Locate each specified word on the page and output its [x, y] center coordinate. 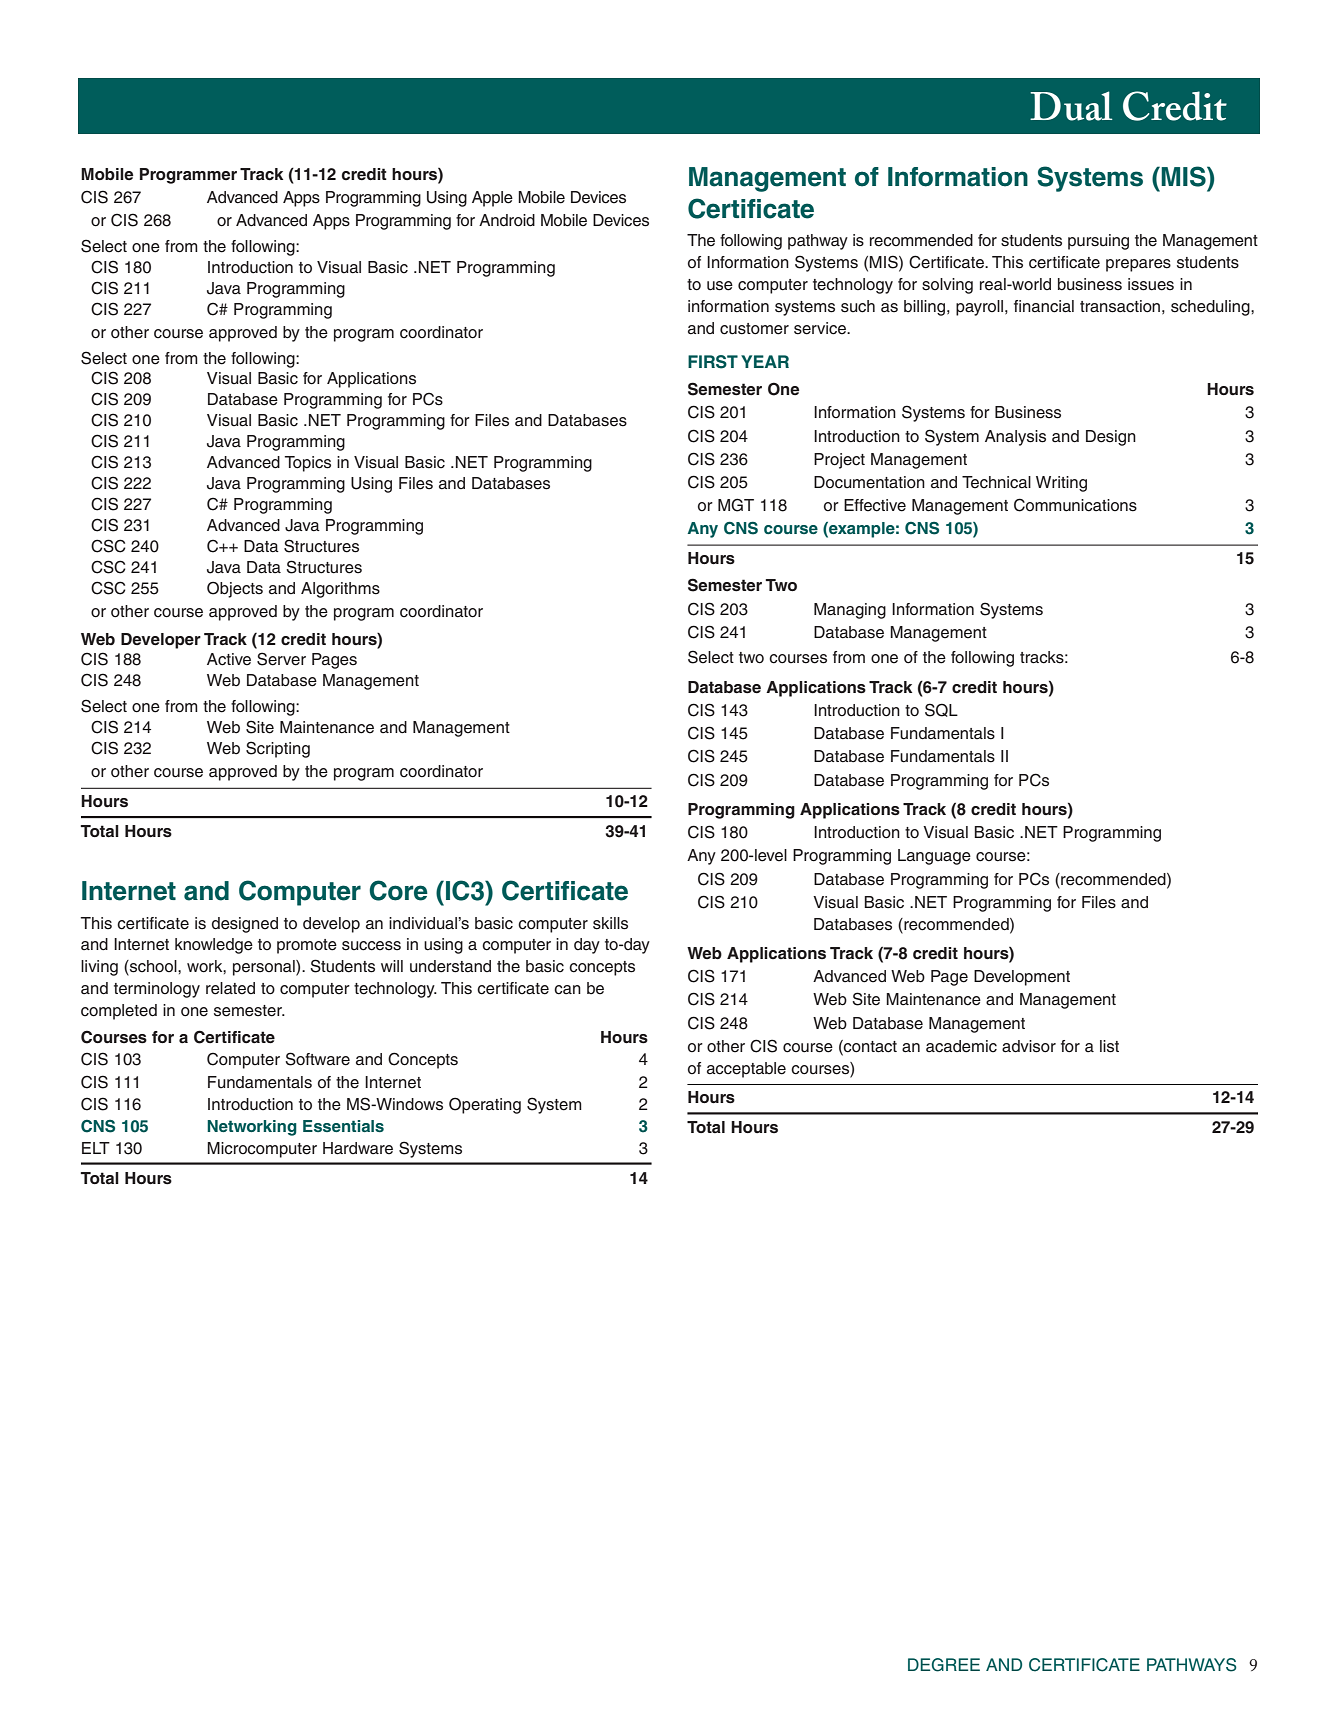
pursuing [1098, 242]
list [1109, 1046]
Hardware [358, 1148]
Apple [492, 199]
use [720, 286]
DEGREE [944, 1665]
